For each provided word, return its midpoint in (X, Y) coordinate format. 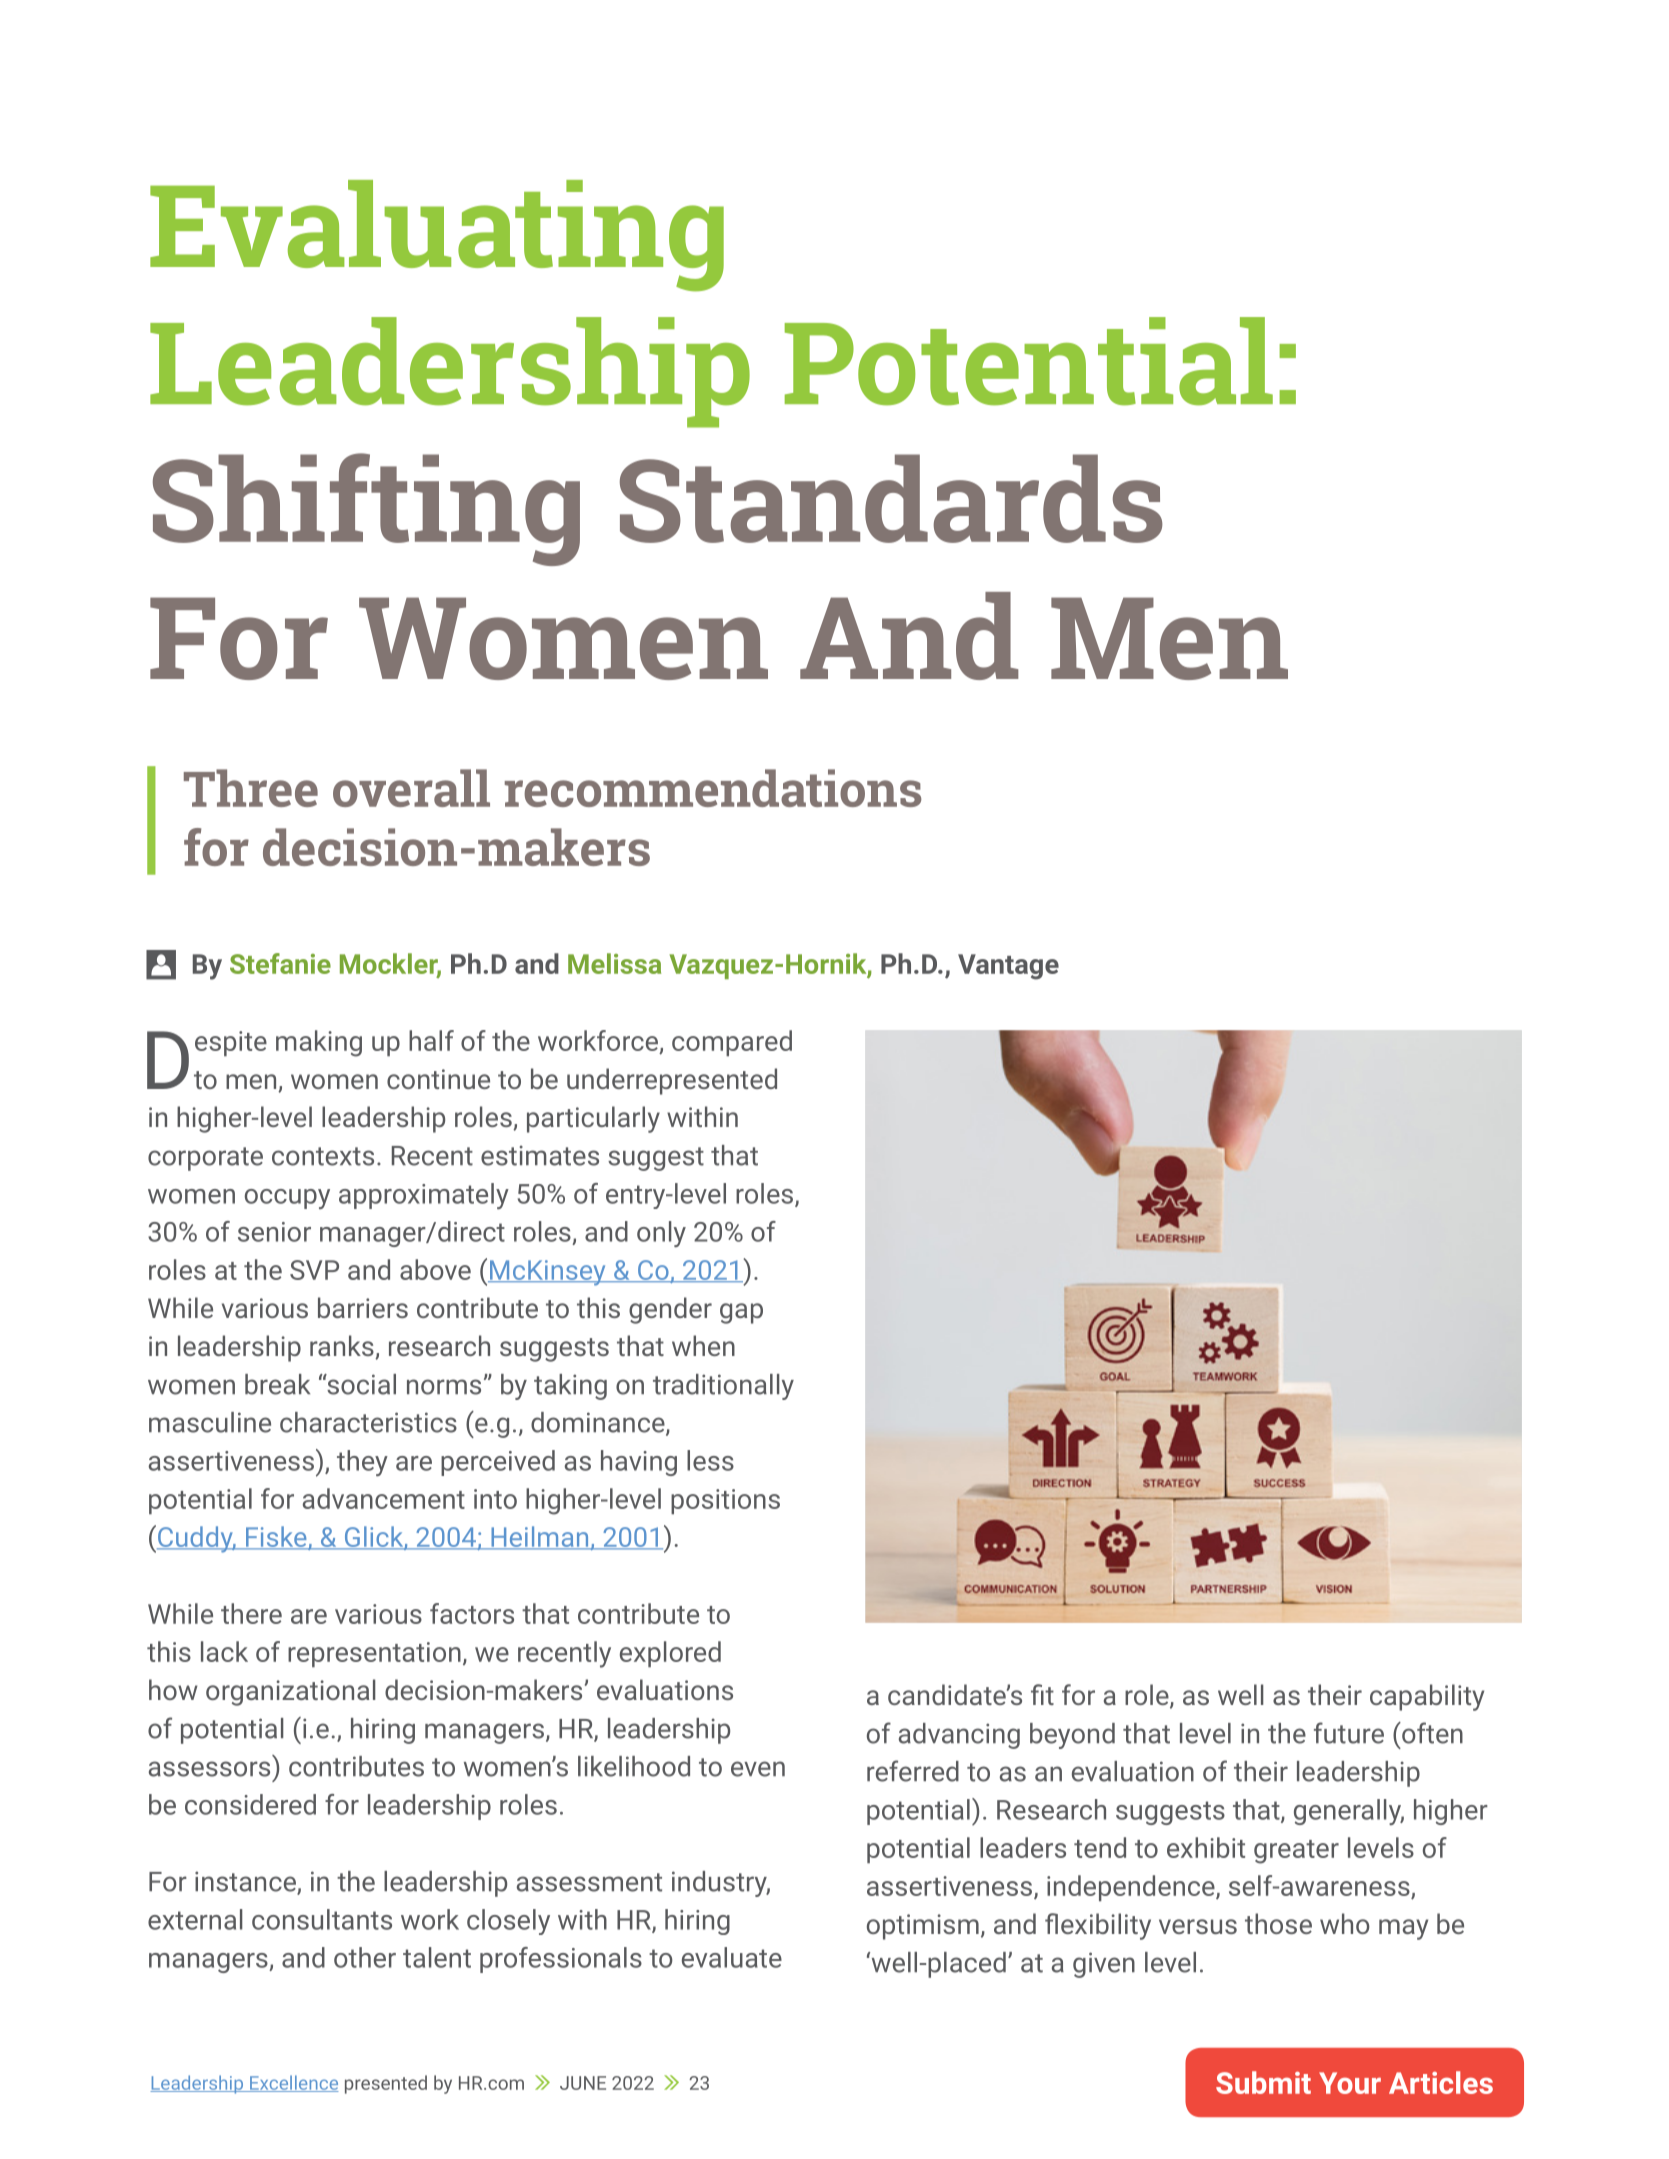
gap (741, 1313)
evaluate (732, 1957)
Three (251, 788)
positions (725, 1501)
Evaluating (437, 236)
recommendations (713, 788)
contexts (323, 1156)
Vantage (1008, 967)
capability (1427, 1697)
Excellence (293, 2083)
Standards (891, 498)
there (251, 1613)
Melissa (614, 963)
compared (732, 1043)
